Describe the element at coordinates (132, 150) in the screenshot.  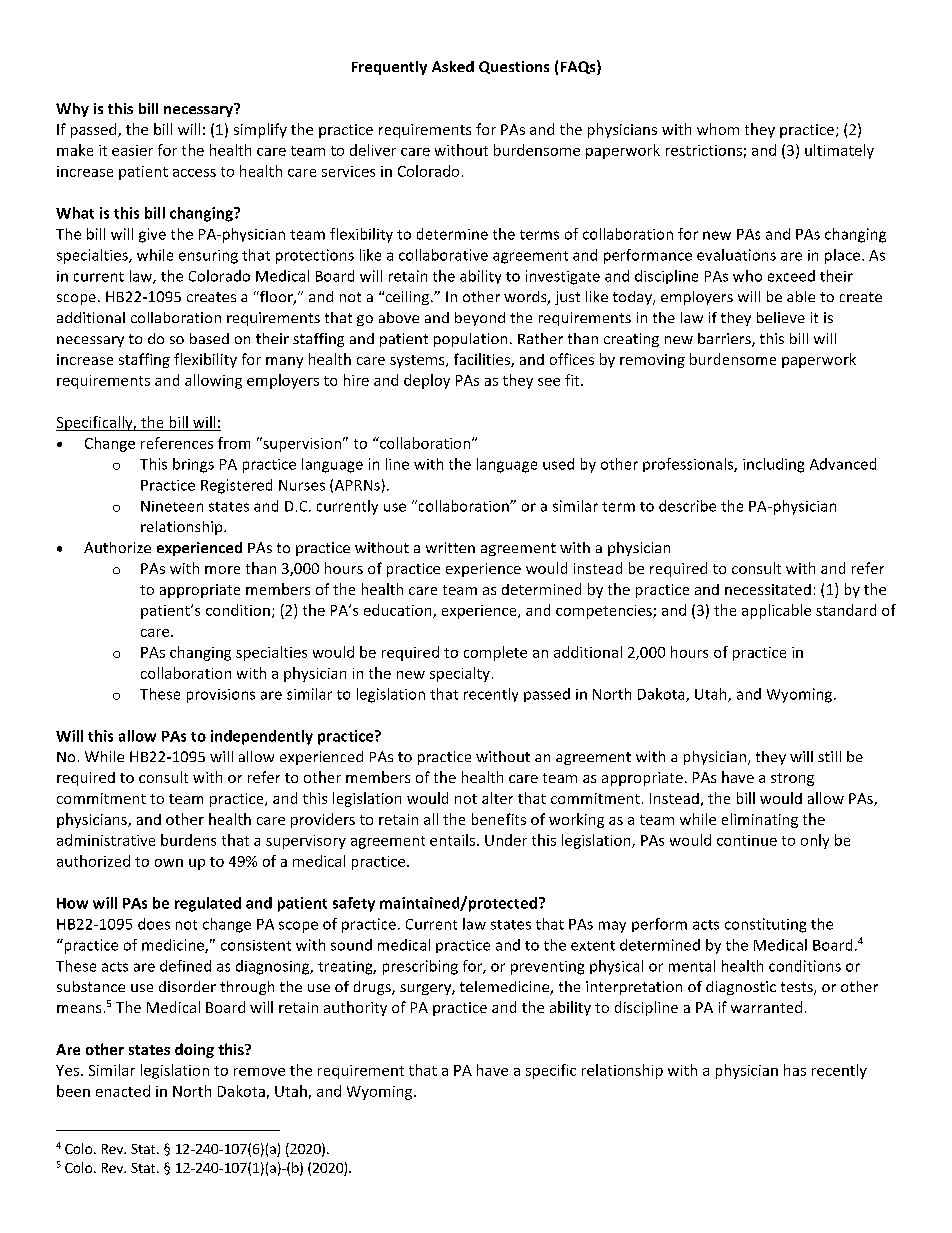
I see `easier` at that location.
